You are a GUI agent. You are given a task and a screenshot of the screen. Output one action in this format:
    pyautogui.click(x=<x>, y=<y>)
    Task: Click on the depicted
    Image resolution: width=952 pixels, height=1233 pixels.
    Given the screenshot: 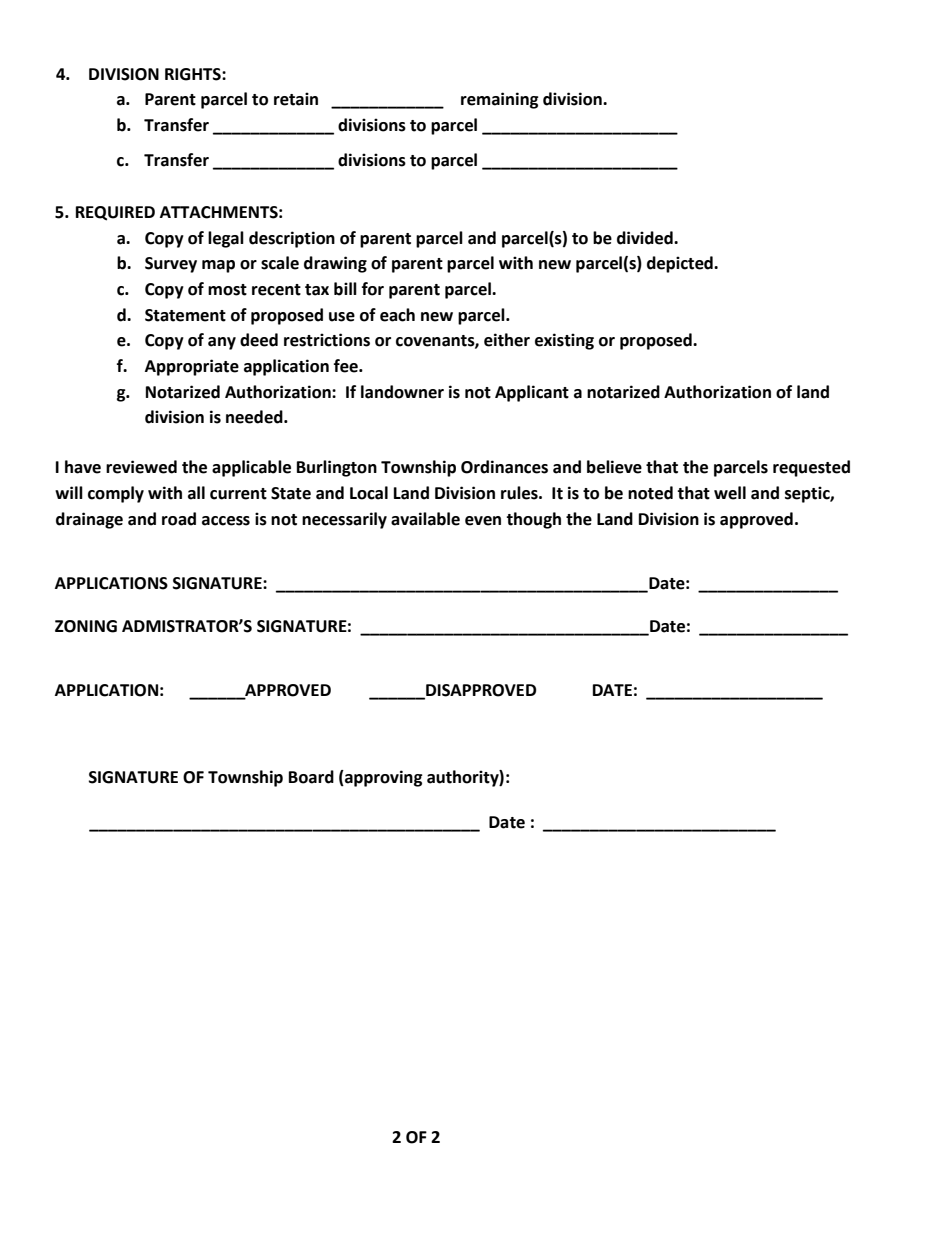 What is the action you would take?
    pyautogui.click(x=681, y=264)
